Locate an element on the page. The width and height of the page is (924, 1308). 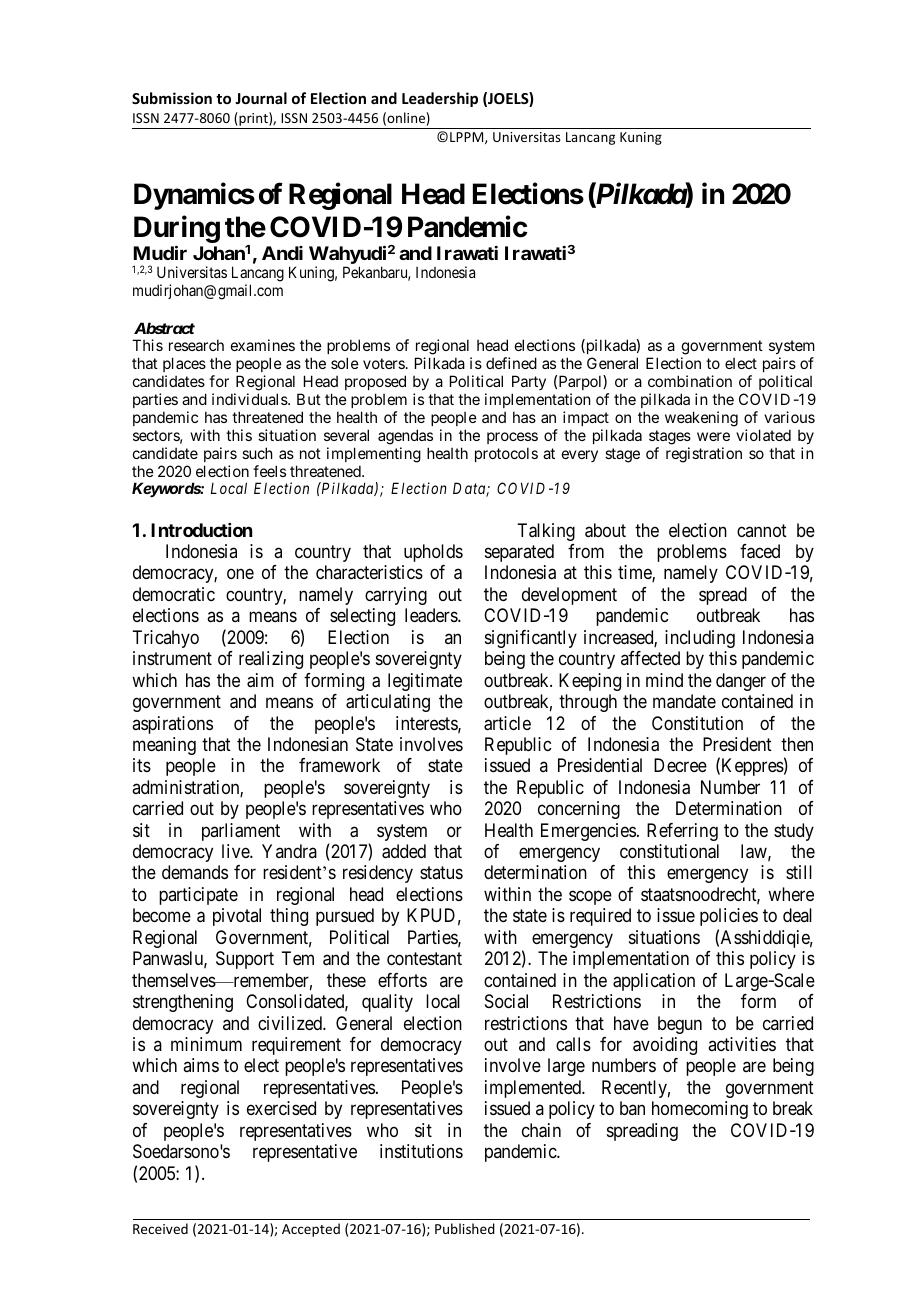
legitimate is located at coordinates (425, 682).
